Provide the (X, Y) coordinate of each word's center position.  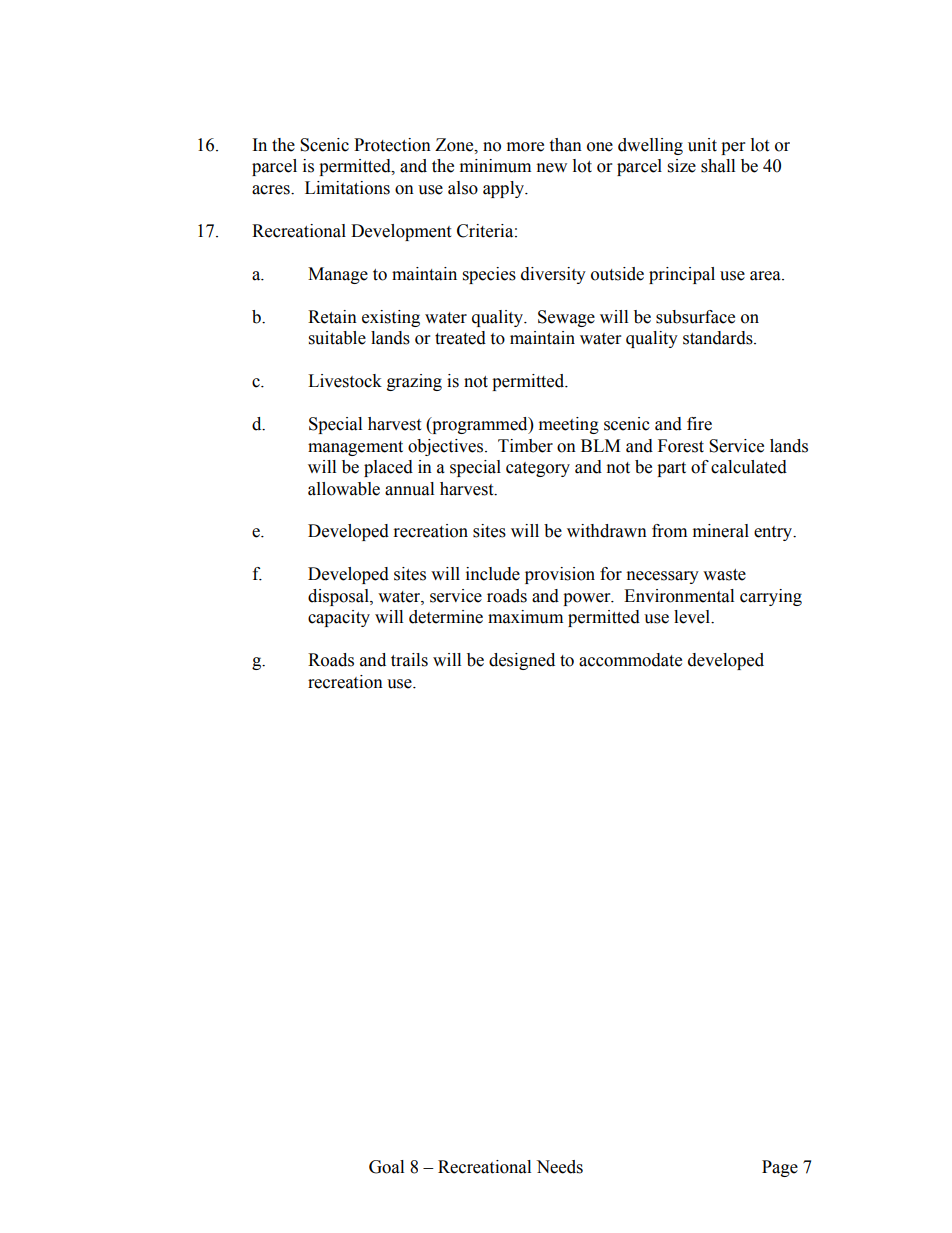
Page (780, 1168)
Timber (525, 446)
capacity (339, 618)
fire (699, 424)
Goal (386, 1167)
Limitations (347, 188)
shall (718, 166)
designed (522, 661)
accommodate (630, 660)
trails (409, 660)
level (693, 617)
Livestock (345, 381)
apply (505, 189)
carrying (771, 597)
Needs (559, 1167)
